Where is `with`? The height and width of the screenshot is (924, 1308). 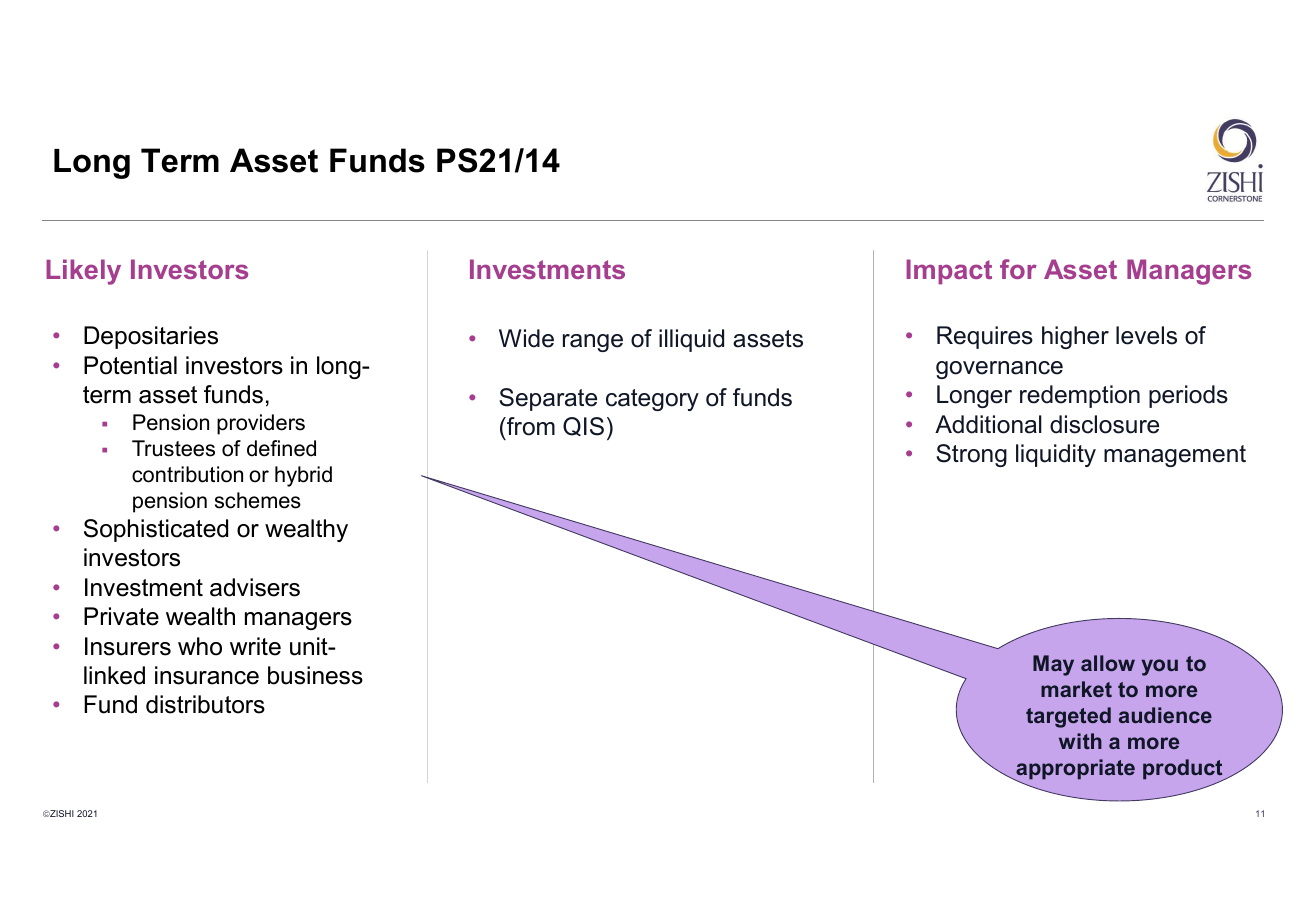 with is located at coordinates (1080, 741).
